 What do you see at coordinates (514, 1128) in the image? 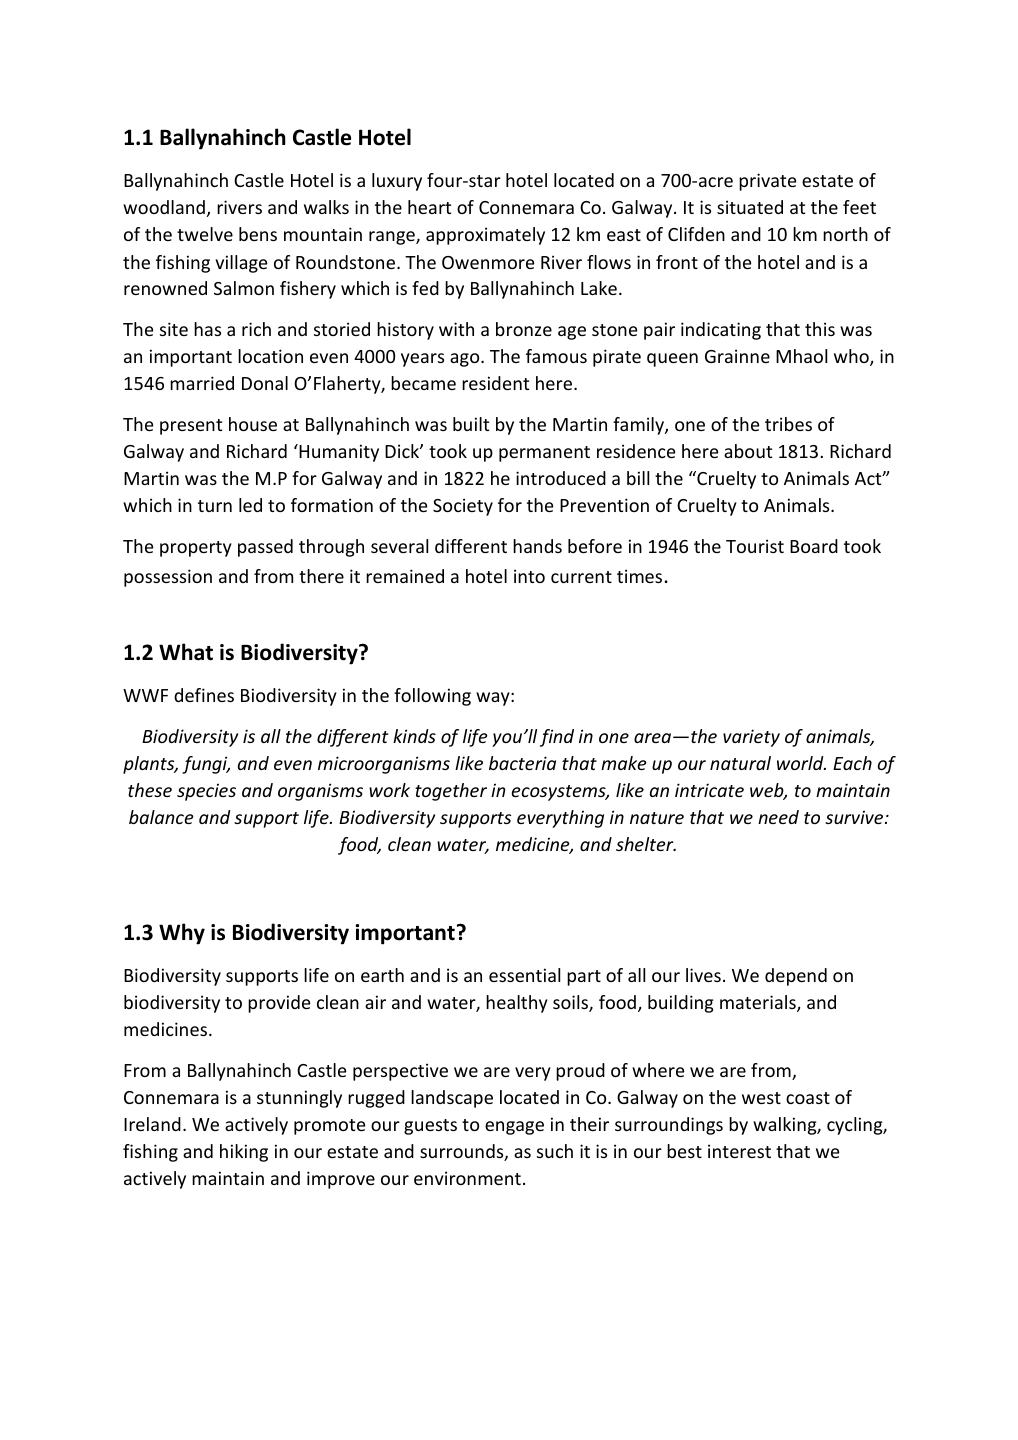
I see `engage` at bounding box center [514, 1128].
